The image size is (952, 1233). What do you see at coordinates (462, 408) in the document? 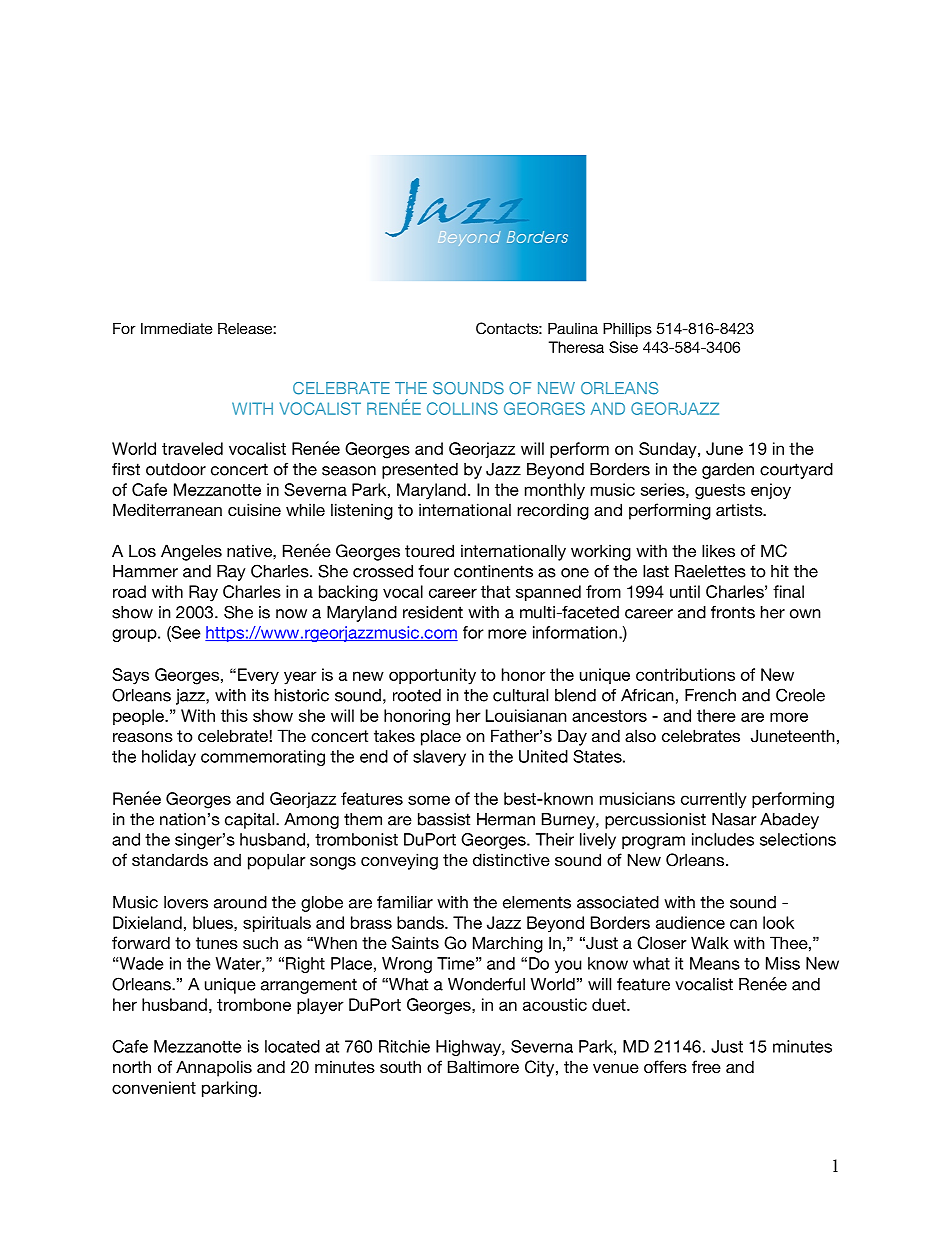
I see `COLLINS` at bounding box center [462, 408].
